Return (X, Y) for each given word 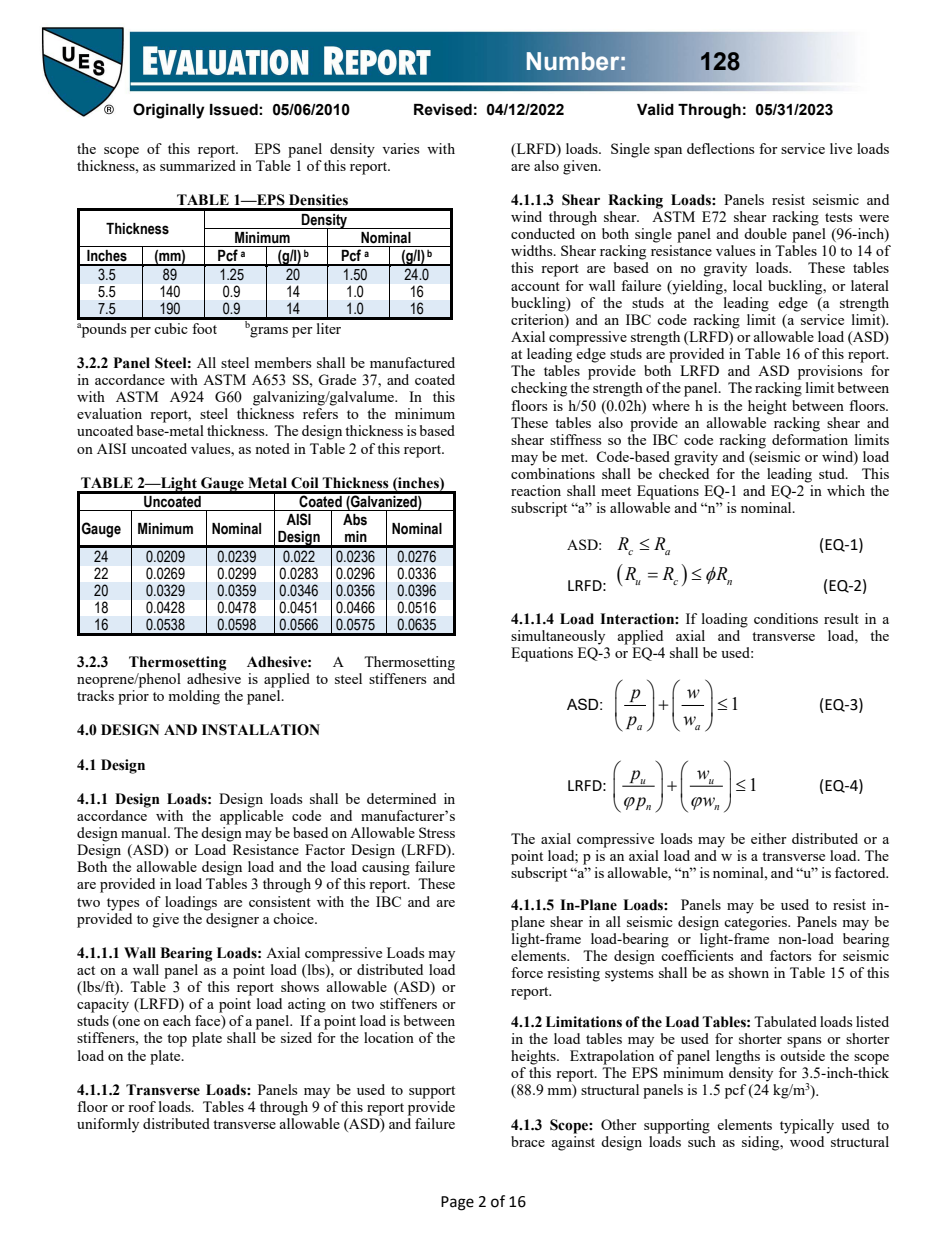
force (527, 972)
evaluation (109, 413)
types (123, 904)
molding (194, 697)
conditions (786, 618)
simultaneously (558, 637)
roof (142, 1106)
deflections (720, 148)
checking (539, 389)
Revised (443, 110)
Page (457, 1203)
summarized (198, 165)
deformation (810, 438)
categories (757, 923)
